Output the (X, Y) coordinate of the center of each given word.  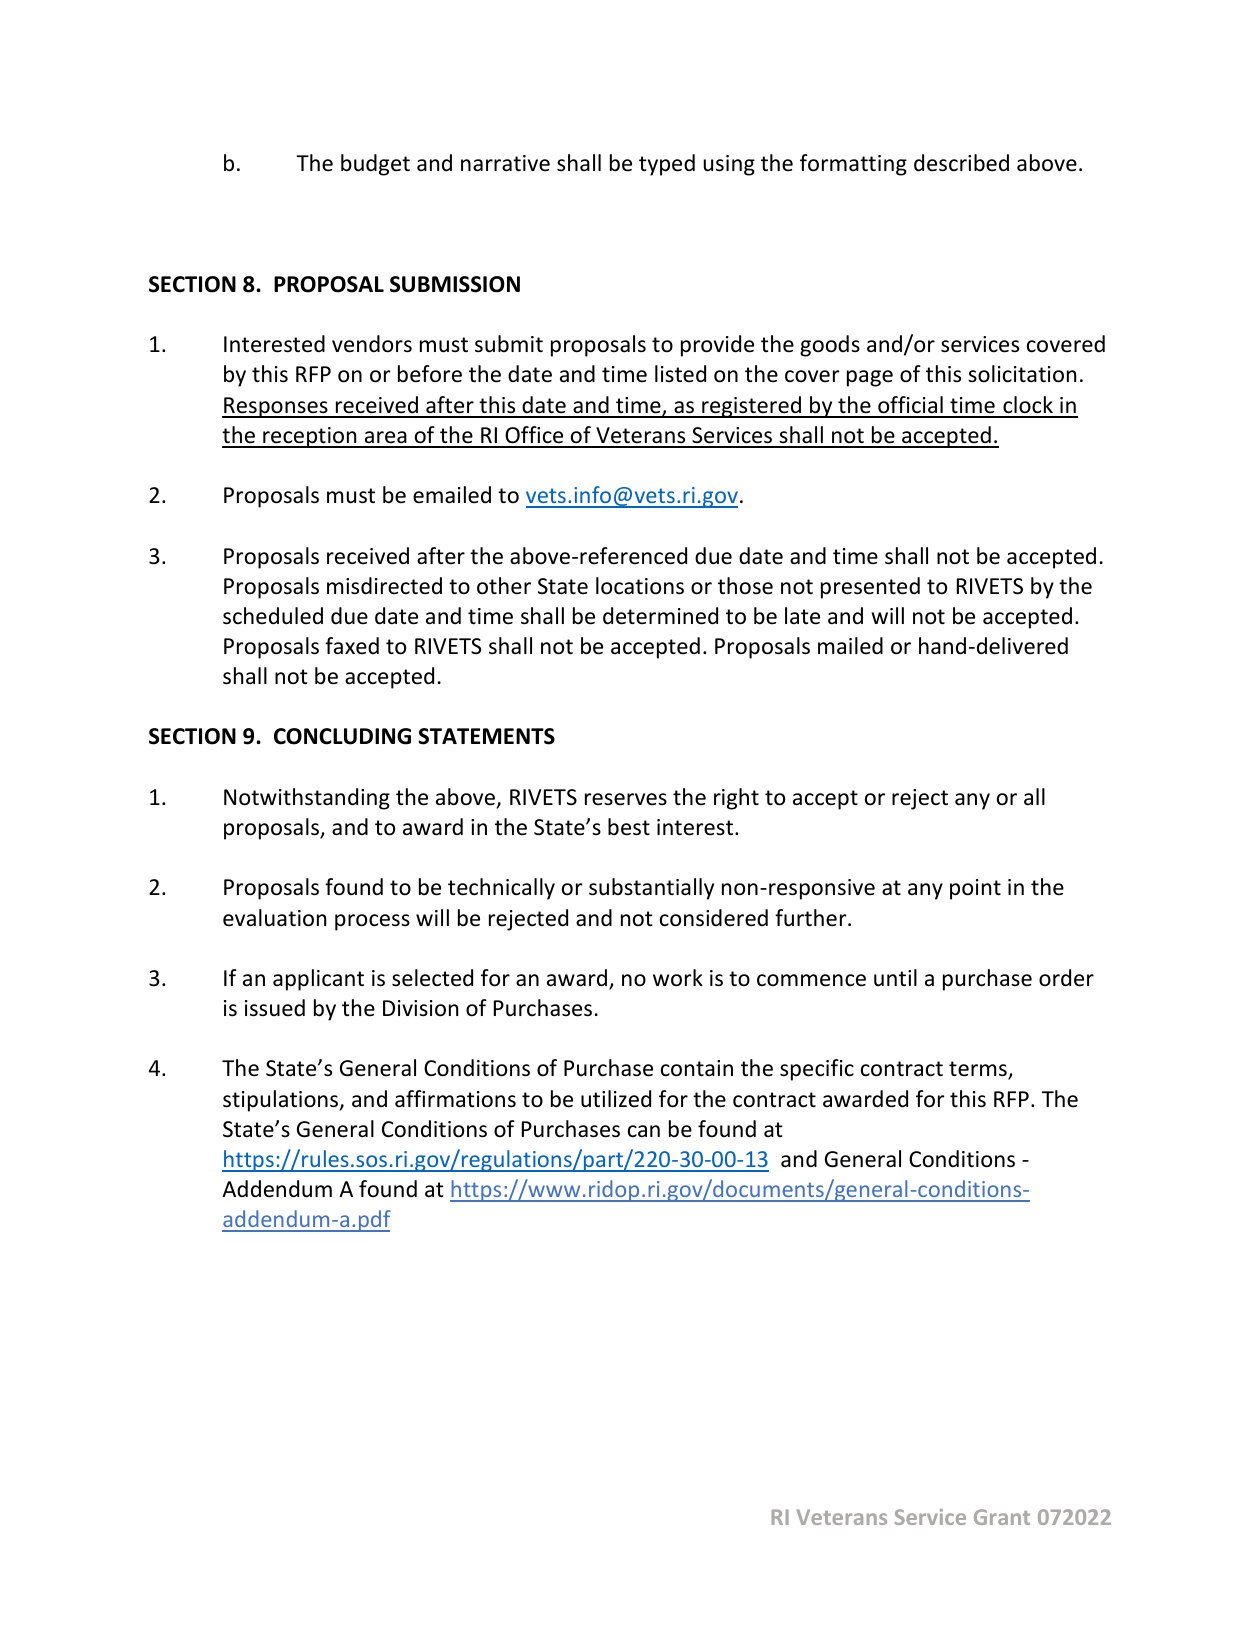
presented (870, 588)
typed (667, 165)
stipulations (282, 1101)
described (961, 163)
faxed (352, 646)
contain (697, 1068)
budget (375, 165)
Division (420, 1008)
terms (979, 1070)
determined (660, 616)
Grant (1002, 1517)
